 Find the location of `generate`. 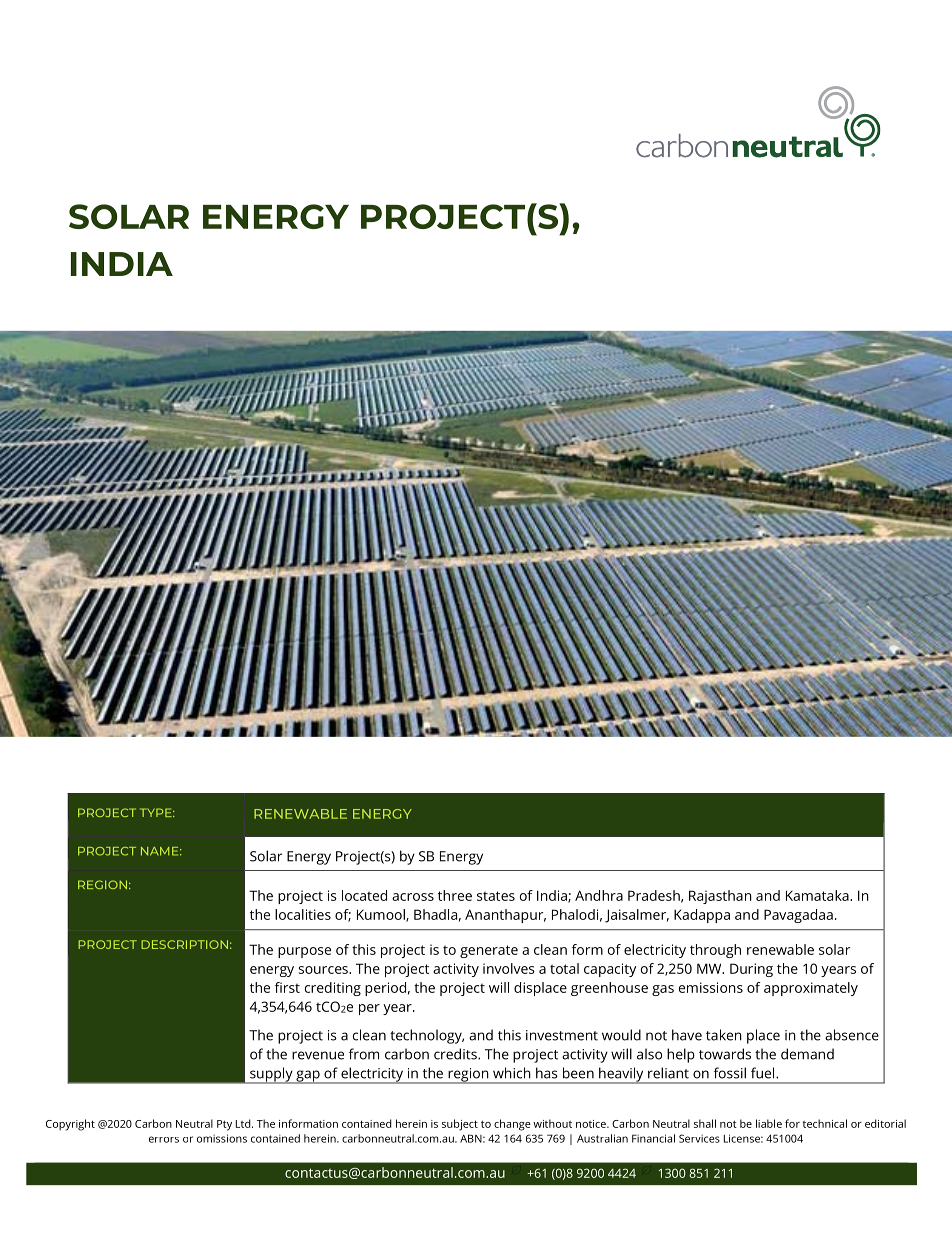

generate is located at coordinates (489, 951).
